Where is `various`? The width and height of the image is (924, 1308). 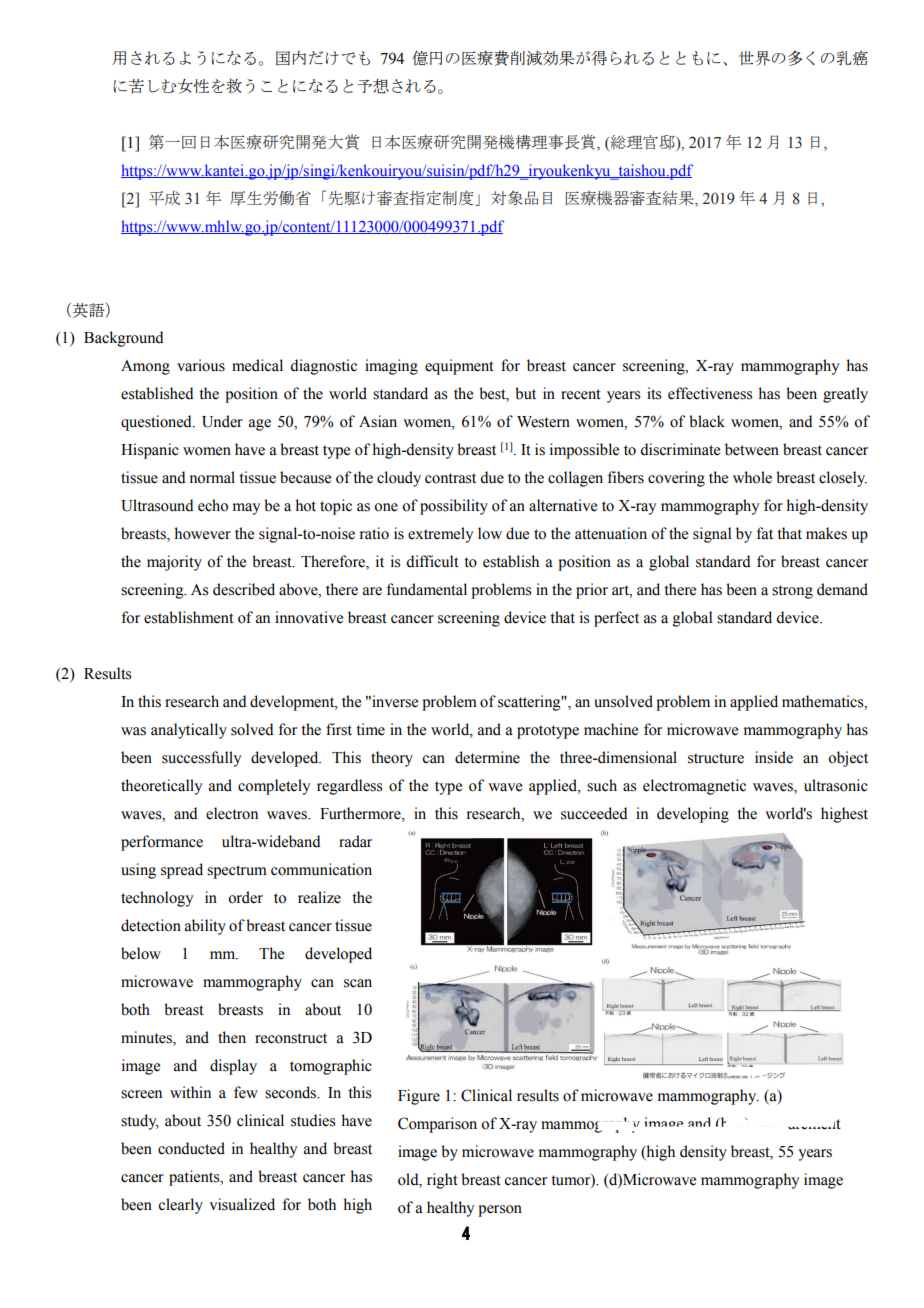
various is located at coordinates (201, 365).
